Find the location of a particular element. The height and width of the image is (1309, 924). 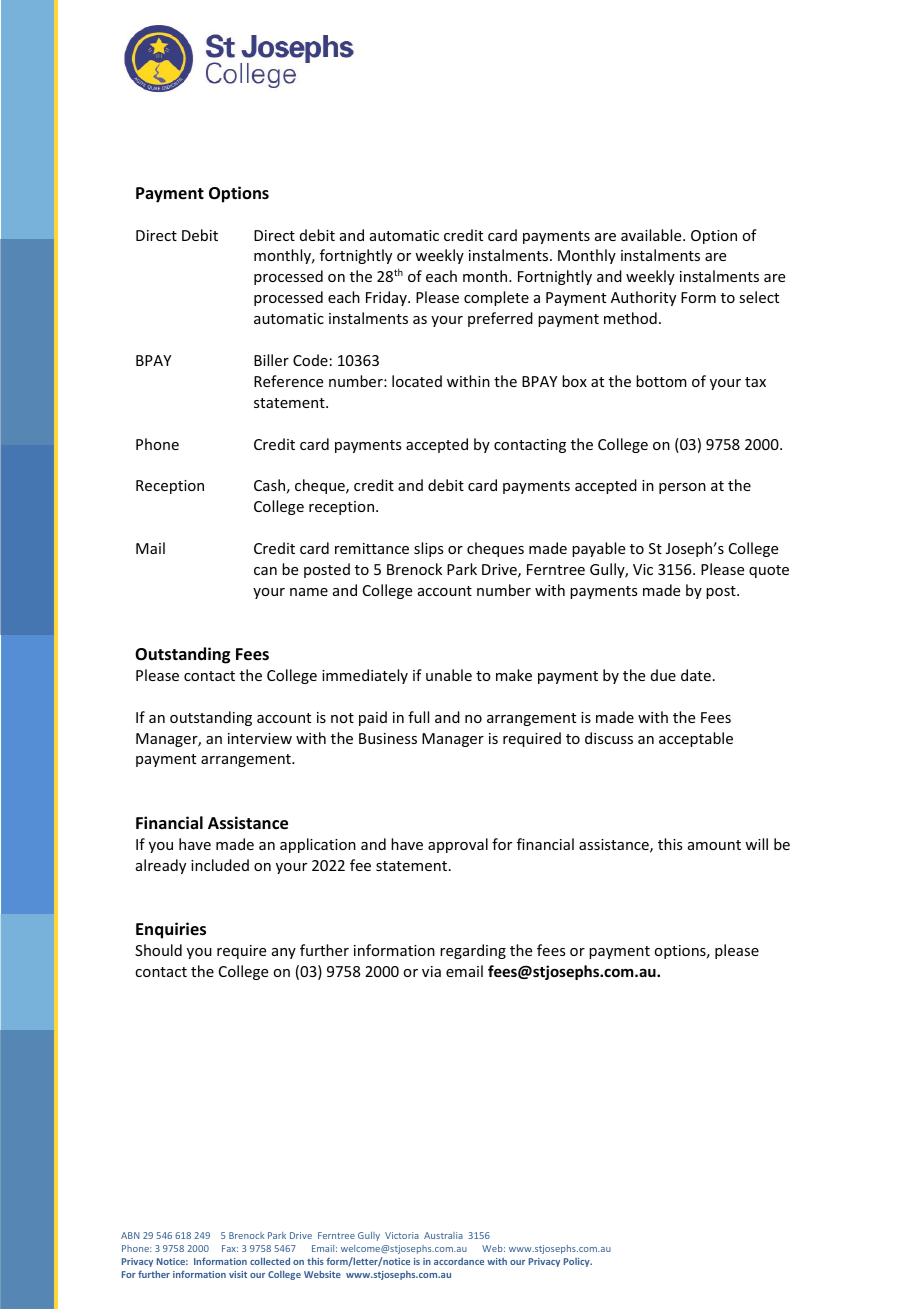

Australia is located at coordinates (443, 1235).
